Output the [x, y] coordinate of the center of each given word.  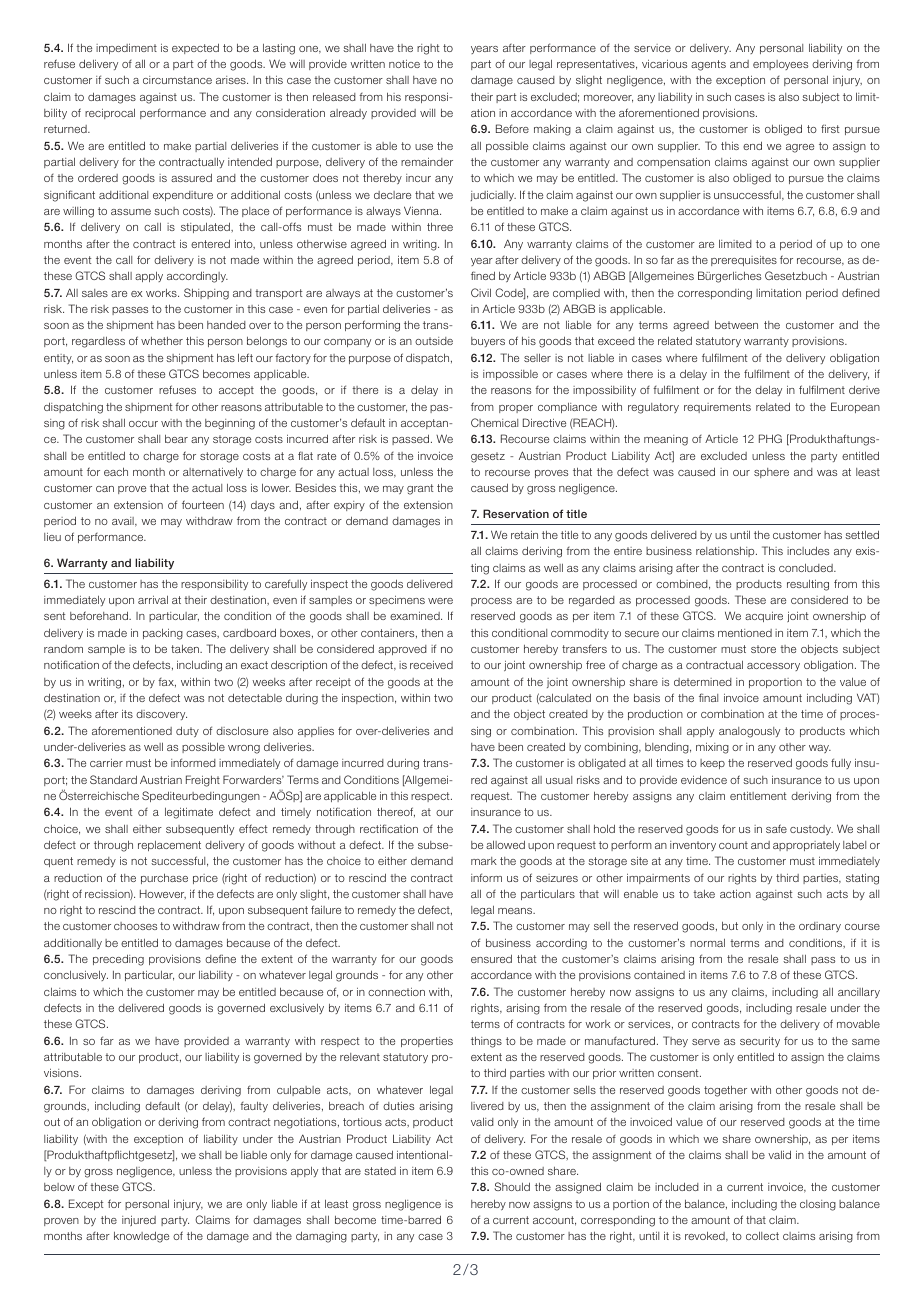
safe [776, 828]
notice [404, 64]
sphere [771, 473]
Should [512, 1186]
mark [484, 861]
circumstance [177, 80]
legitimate [189, 813]
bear [176, 438]
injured [139, 1220]
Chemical [494, 422]
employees [780, 65]
